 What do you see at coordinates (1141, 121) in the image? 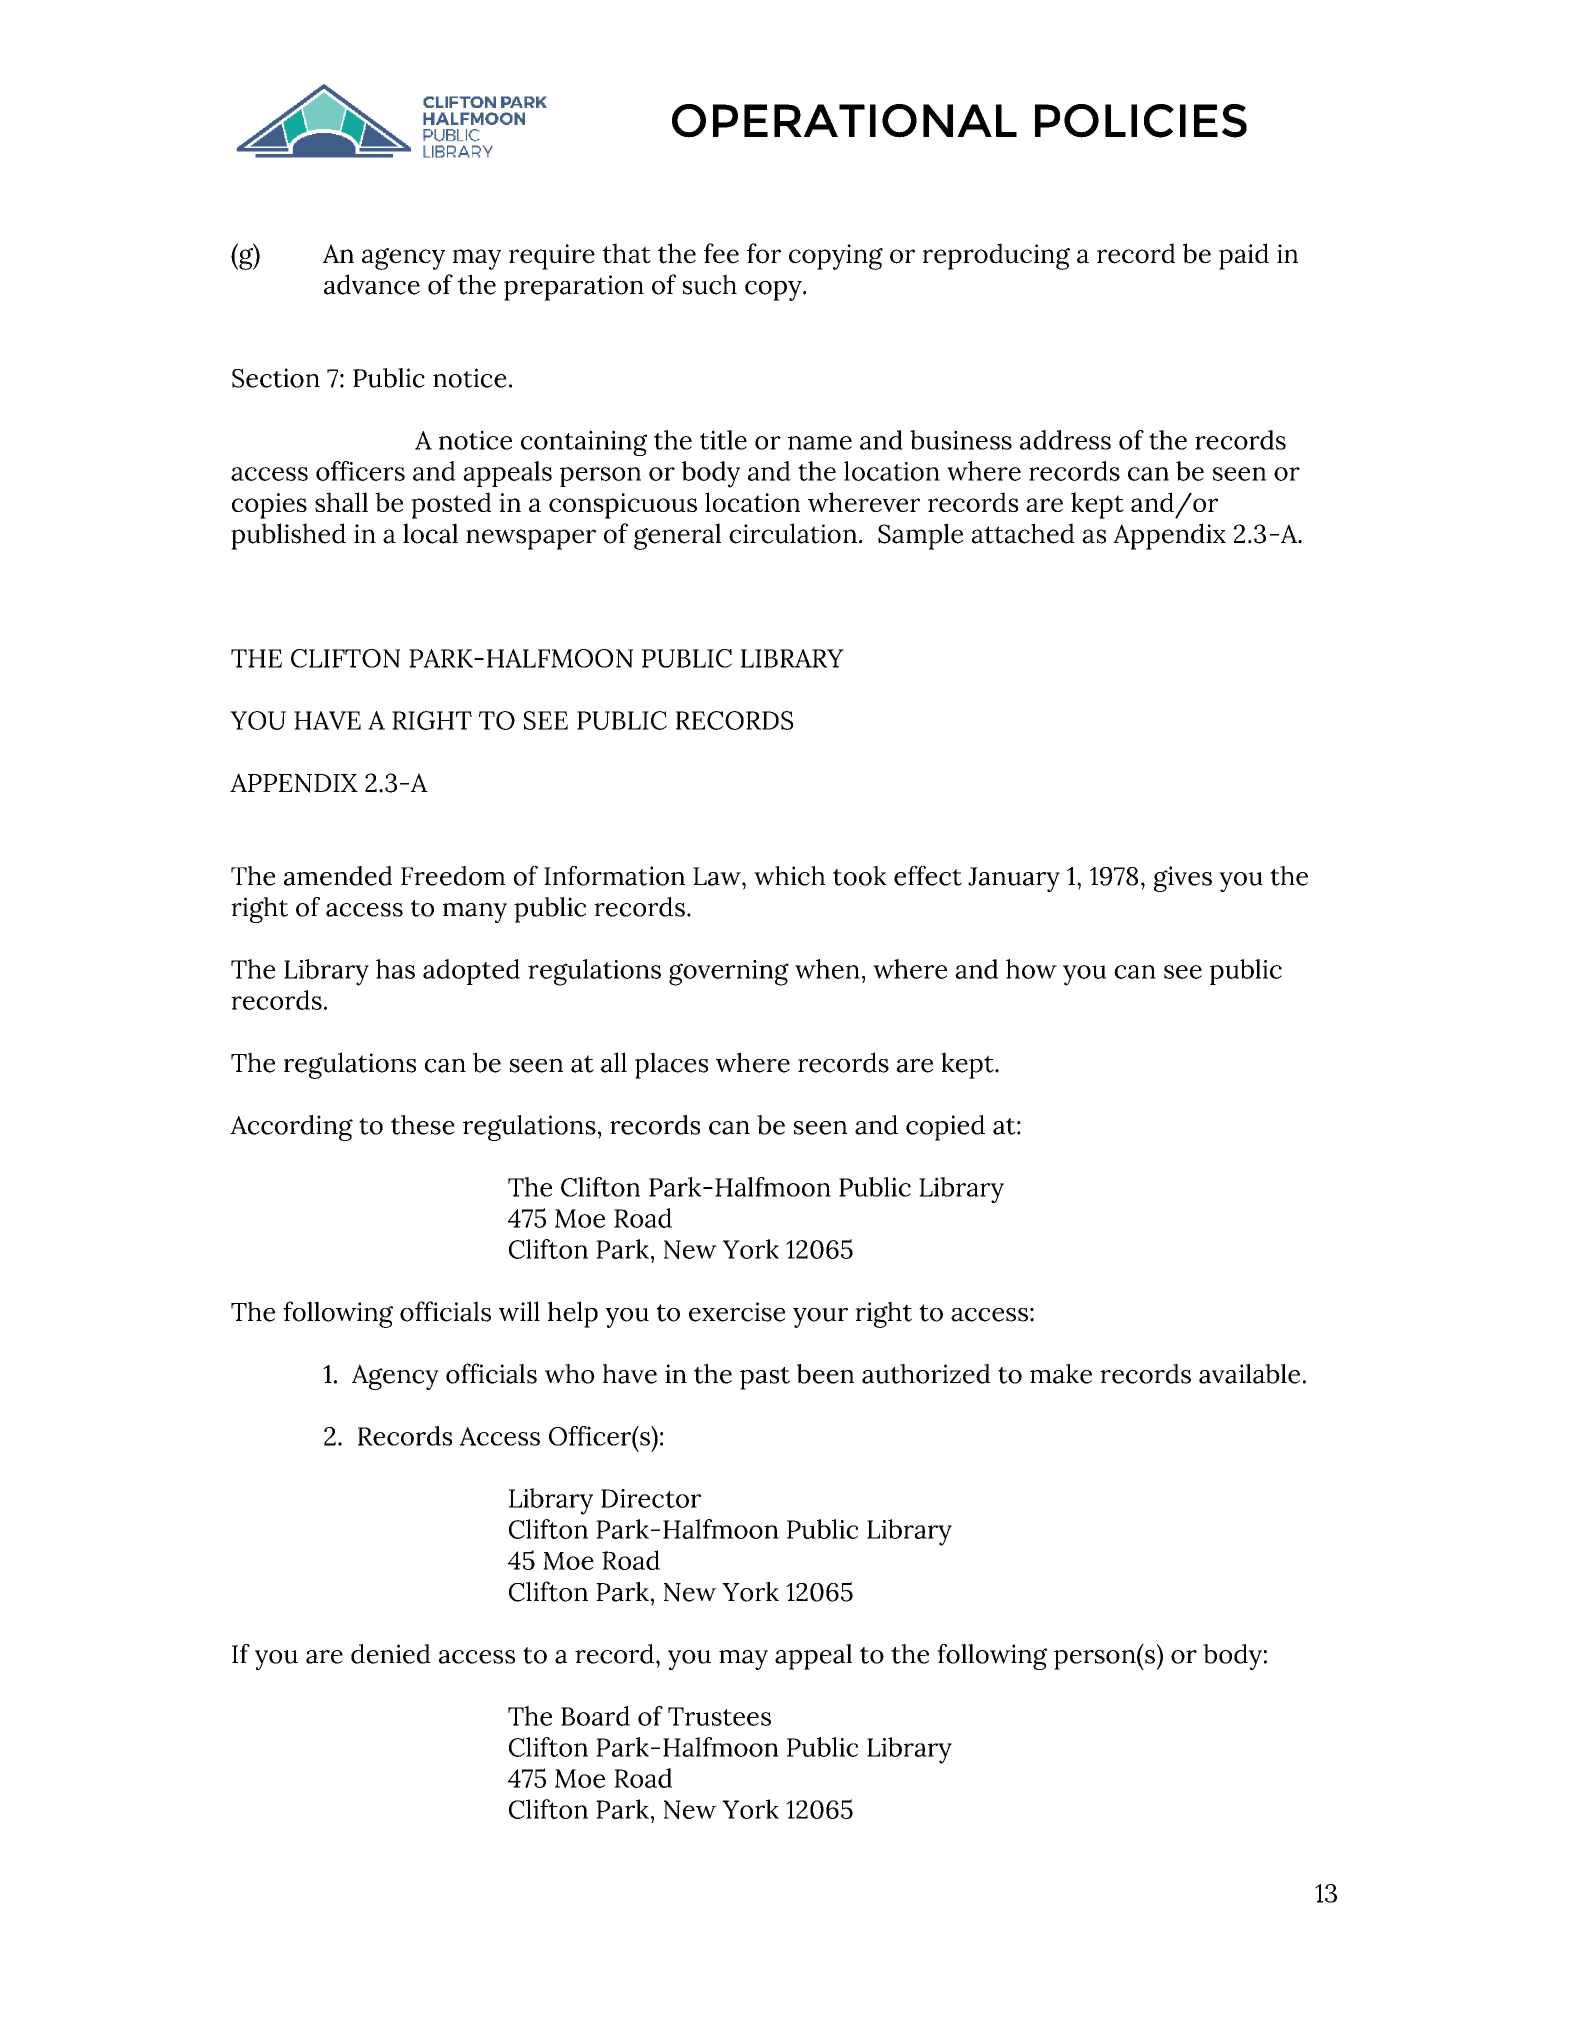
I see `POLICIES` at bounding box center [1141, 121].
